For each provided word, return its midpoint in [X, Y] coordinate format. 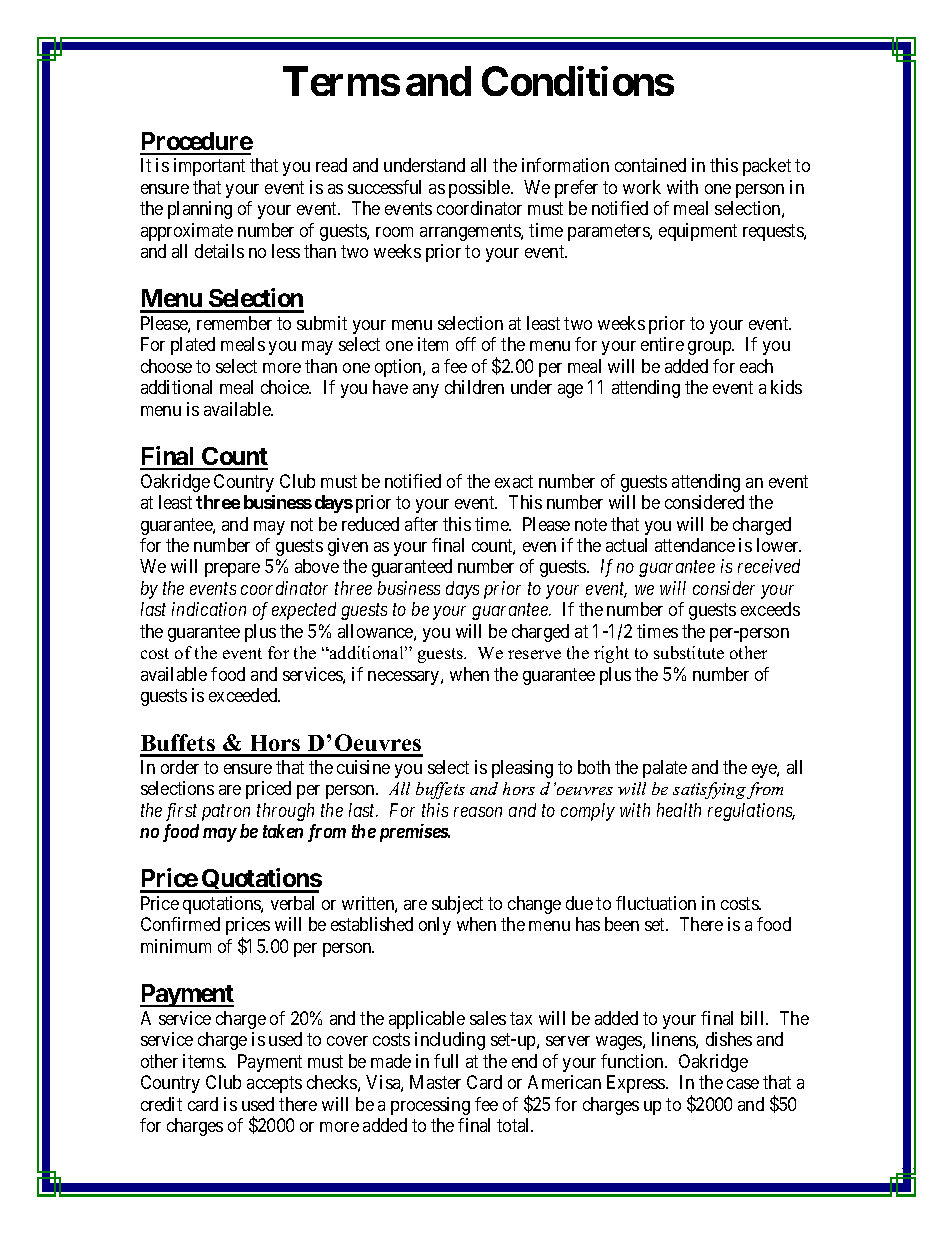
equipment [698, 232]
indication [209, 609]
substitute [689, 652]
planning [200, 210]
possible [480, 189]
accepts [274, 1084]
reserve [534, 654]
